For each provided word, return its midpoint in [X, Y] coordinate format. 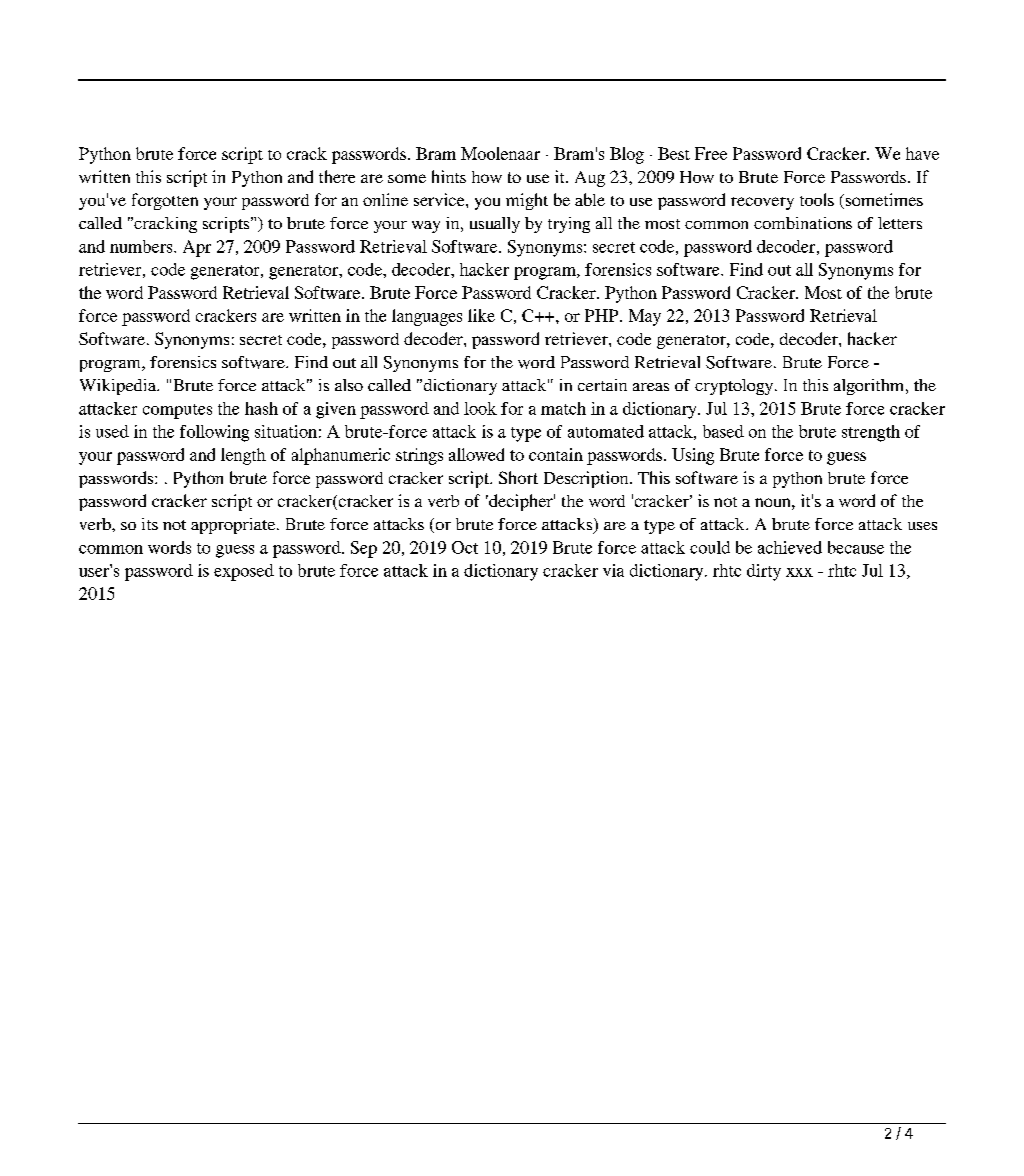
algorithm [870, 387]
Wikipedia [119, 387]
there [337, 176]
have [922, 153]
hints [449, 176]
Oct [465, 547]
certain [602, 385]
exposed [244, 572]
